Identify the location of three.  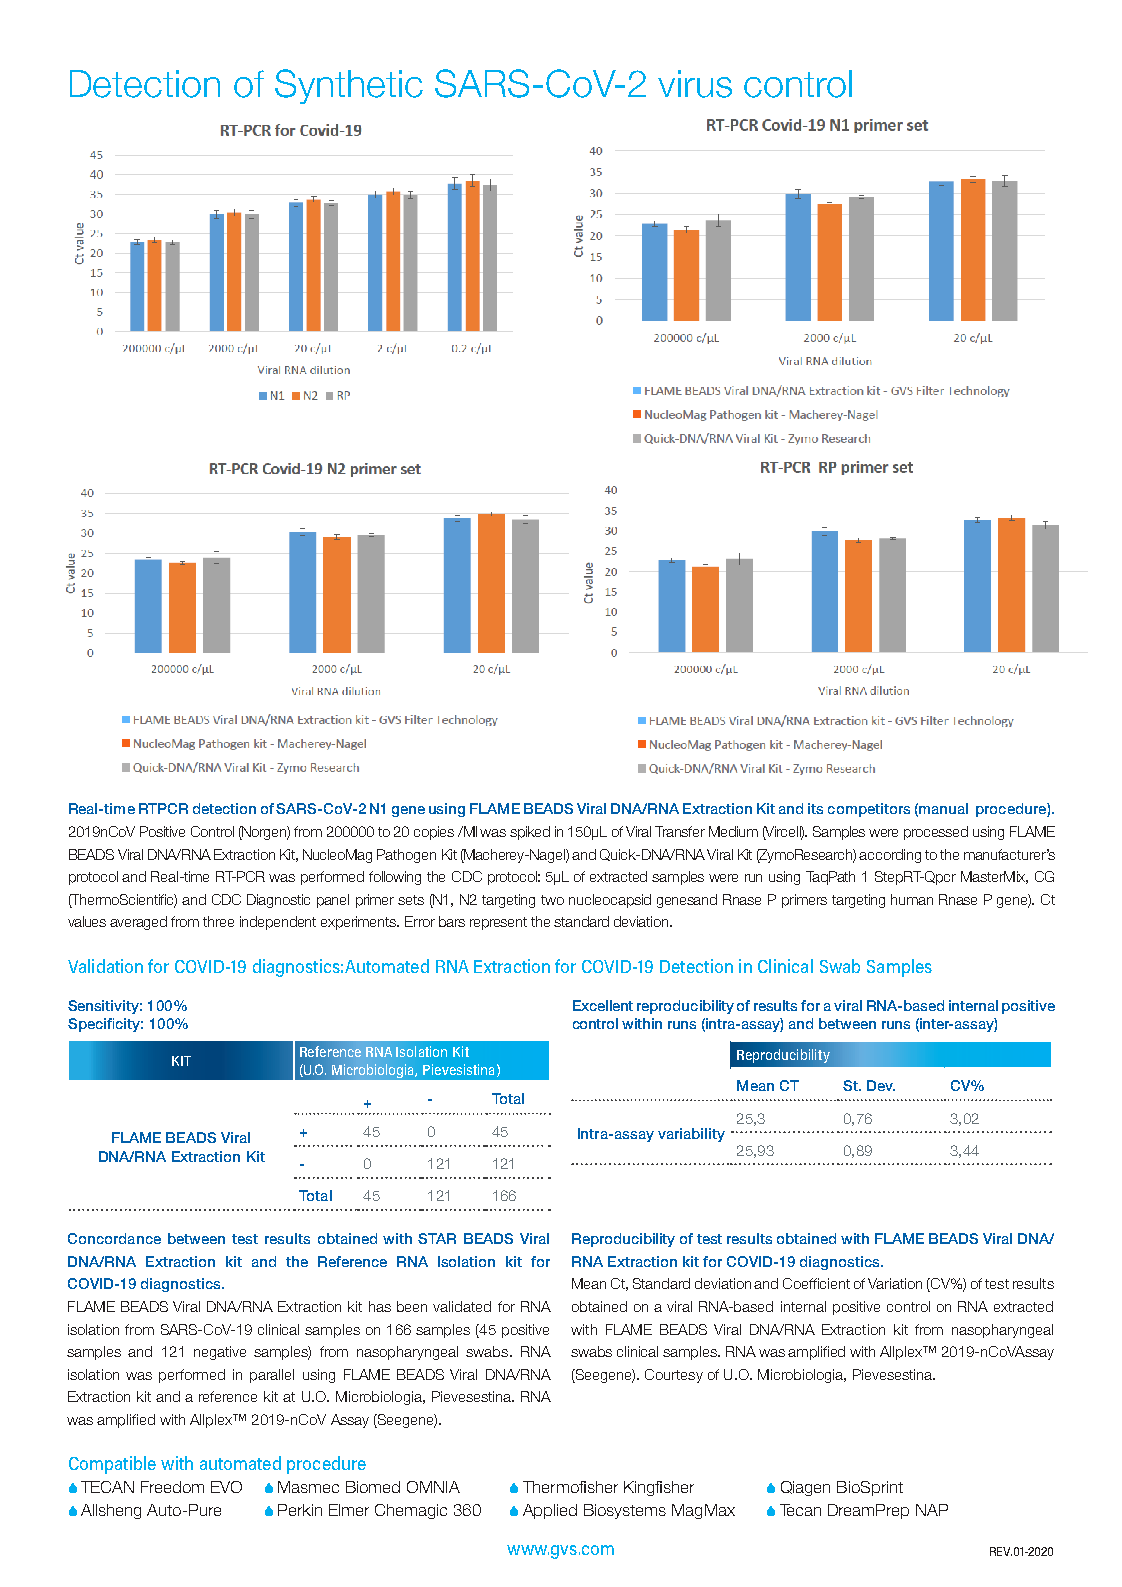
(218, 921).
